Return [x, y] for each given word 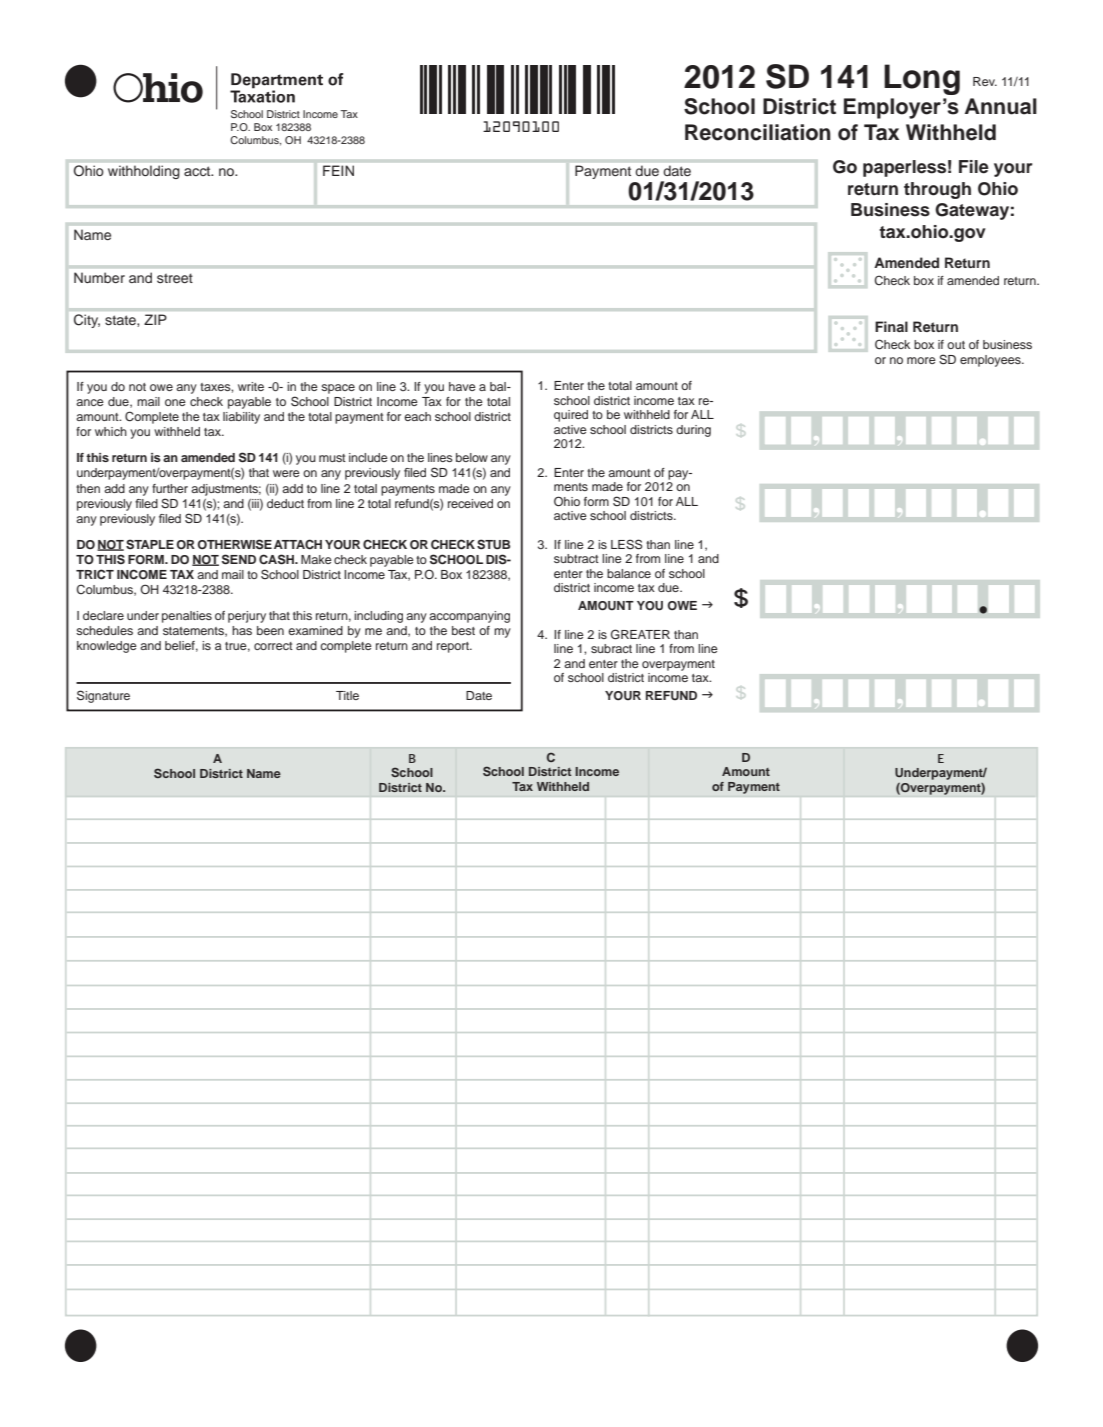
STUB [493, 544]
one [175, 402]
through [937, 190]
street [175, 278]
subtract [576, 558]
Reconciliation [758, 132]
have [462, 386]
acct [198, 171]
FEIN [338, 170]
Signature [103, 696]
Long [922, 79]
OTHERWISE [234, 544]
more [921, 360]
